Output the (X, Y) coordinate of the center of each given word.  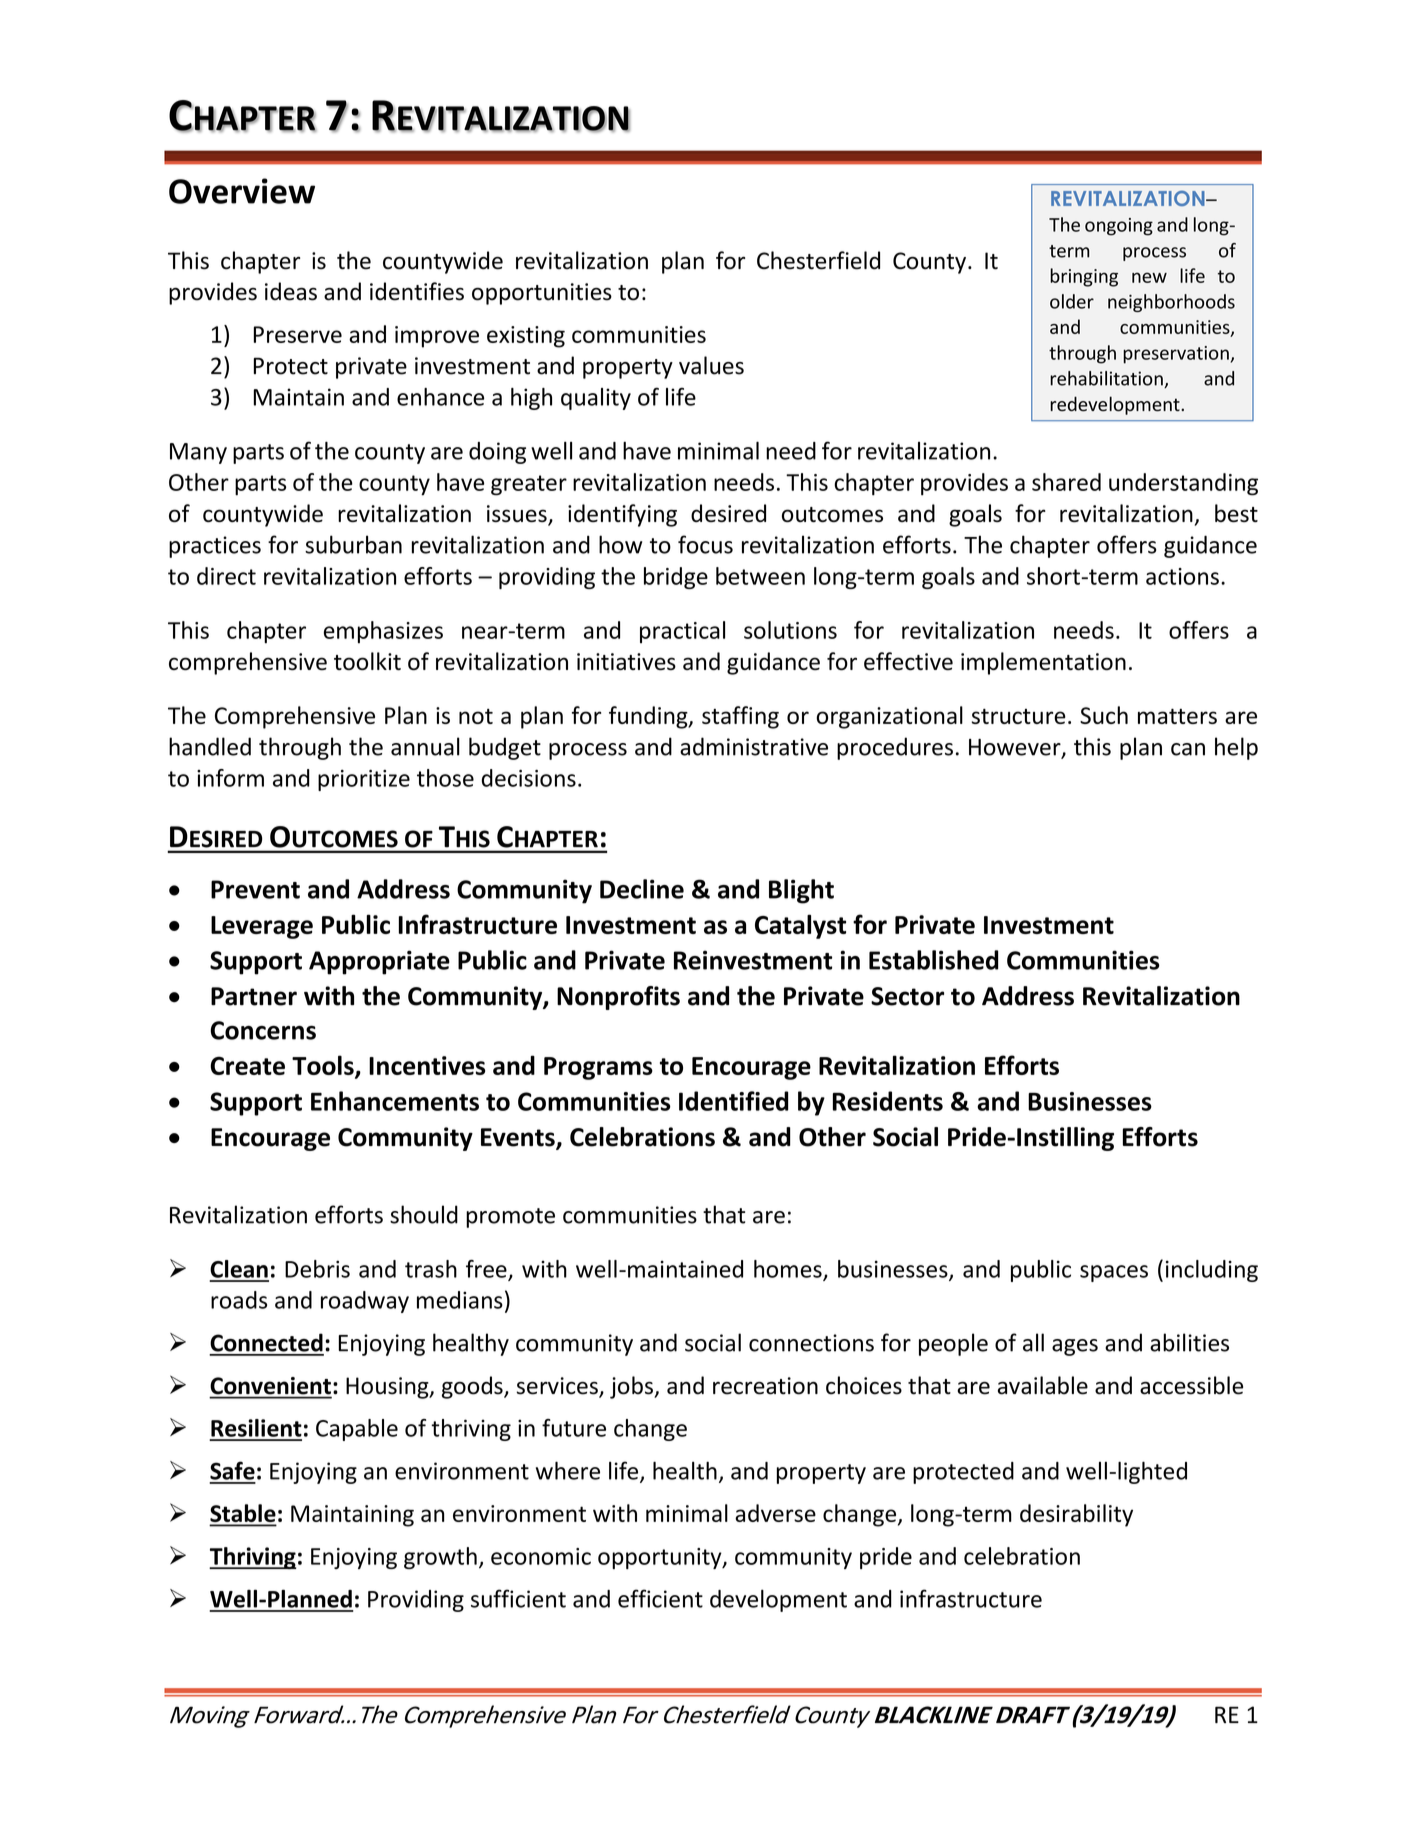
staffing (740, 717)
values (711, 365)
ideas (291, 291)
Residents (888, 1101)
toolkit (367, 661)
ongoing (1119, 227)
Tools (324, 1066)
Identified (733, 1101)
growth (440, 1558)
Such (1104, 715)
